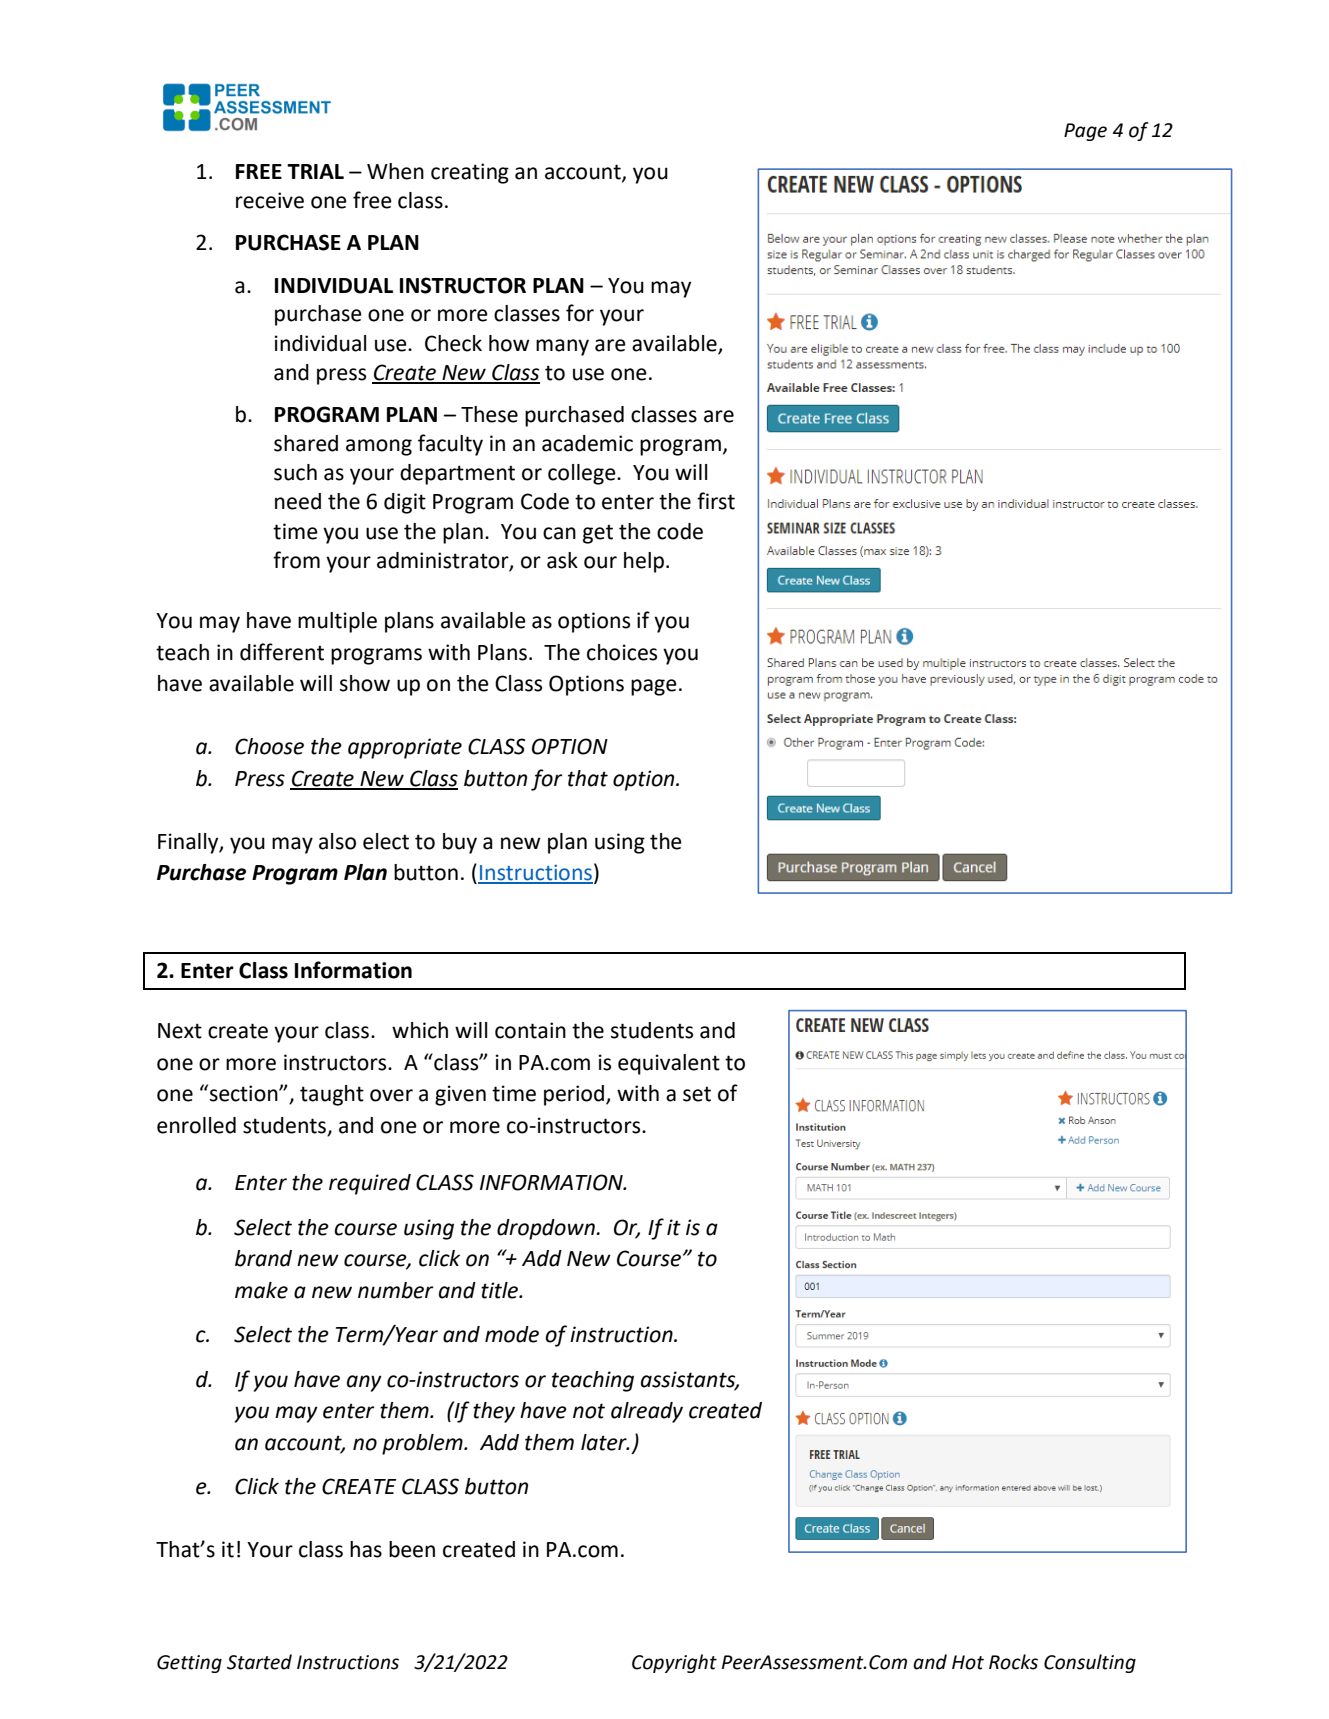 The image size is (1329, 1719). Describe the element at coordinates (337, 841) in the screenshot. I see `also` at that location.
